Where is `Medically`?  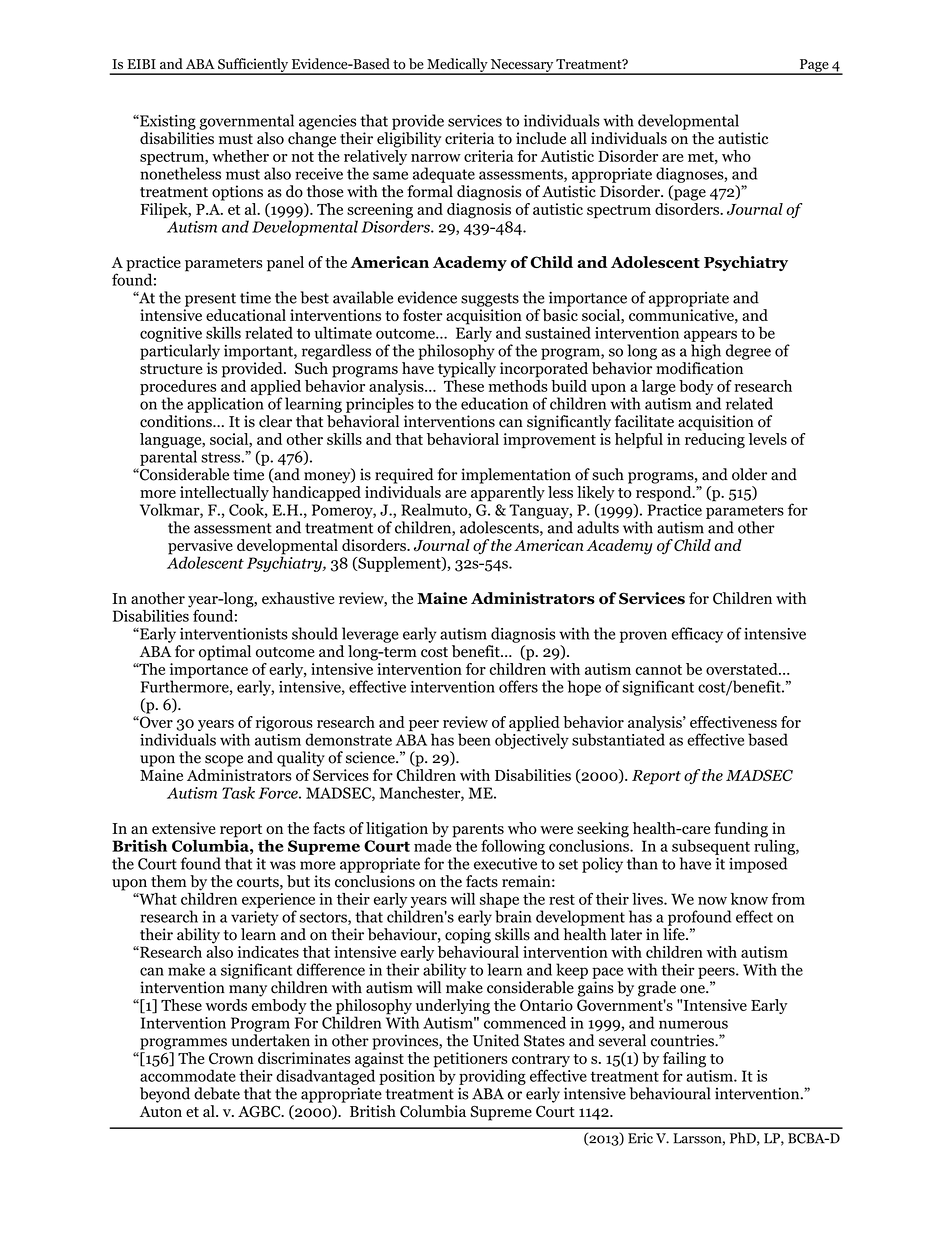 Medically is located at coordinates (457, 66).
